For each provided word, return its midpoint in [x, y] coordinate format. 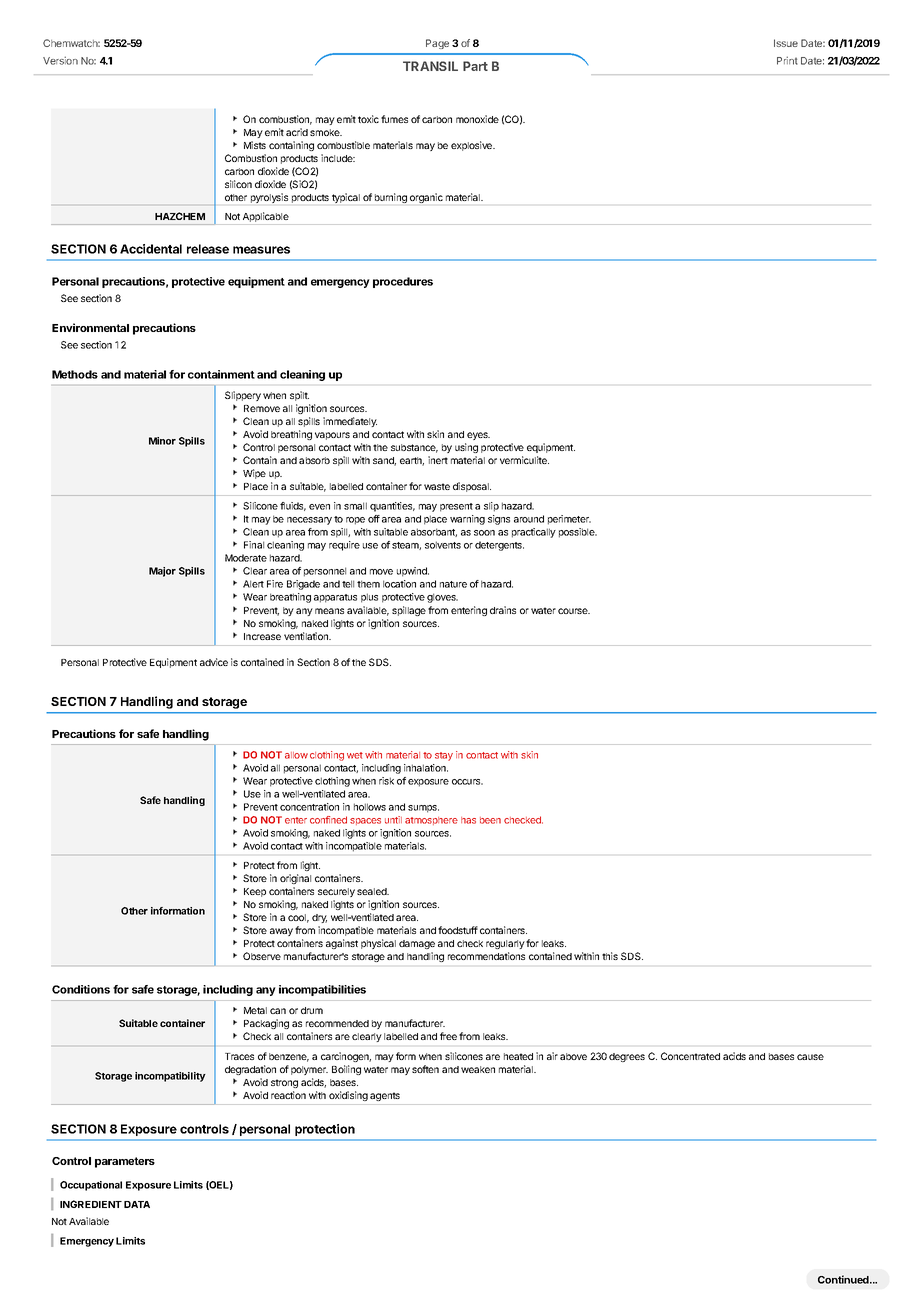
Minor [162, 441]
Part [475, 66]
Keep [255, 892]
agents [385, 1096]
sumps [423, 809]
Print [787, 60]
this [610, 956]
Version [60, 60]
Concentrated [690, 1056]
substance [414, 448]
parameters [125, 1162]
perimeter [569, 520]
